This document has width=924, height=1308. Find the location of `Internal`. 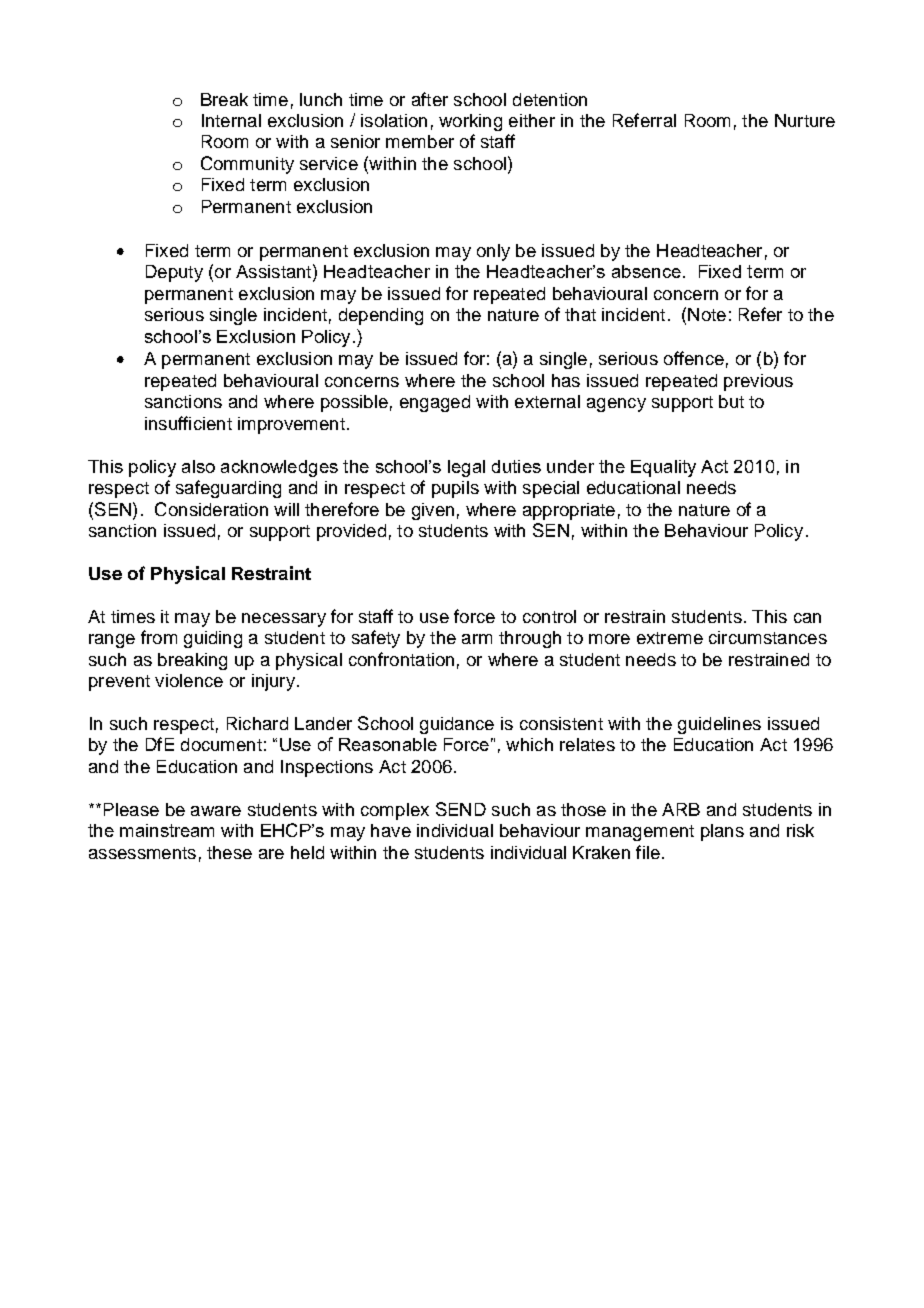

Internal is located at coordinates (231, 120).
